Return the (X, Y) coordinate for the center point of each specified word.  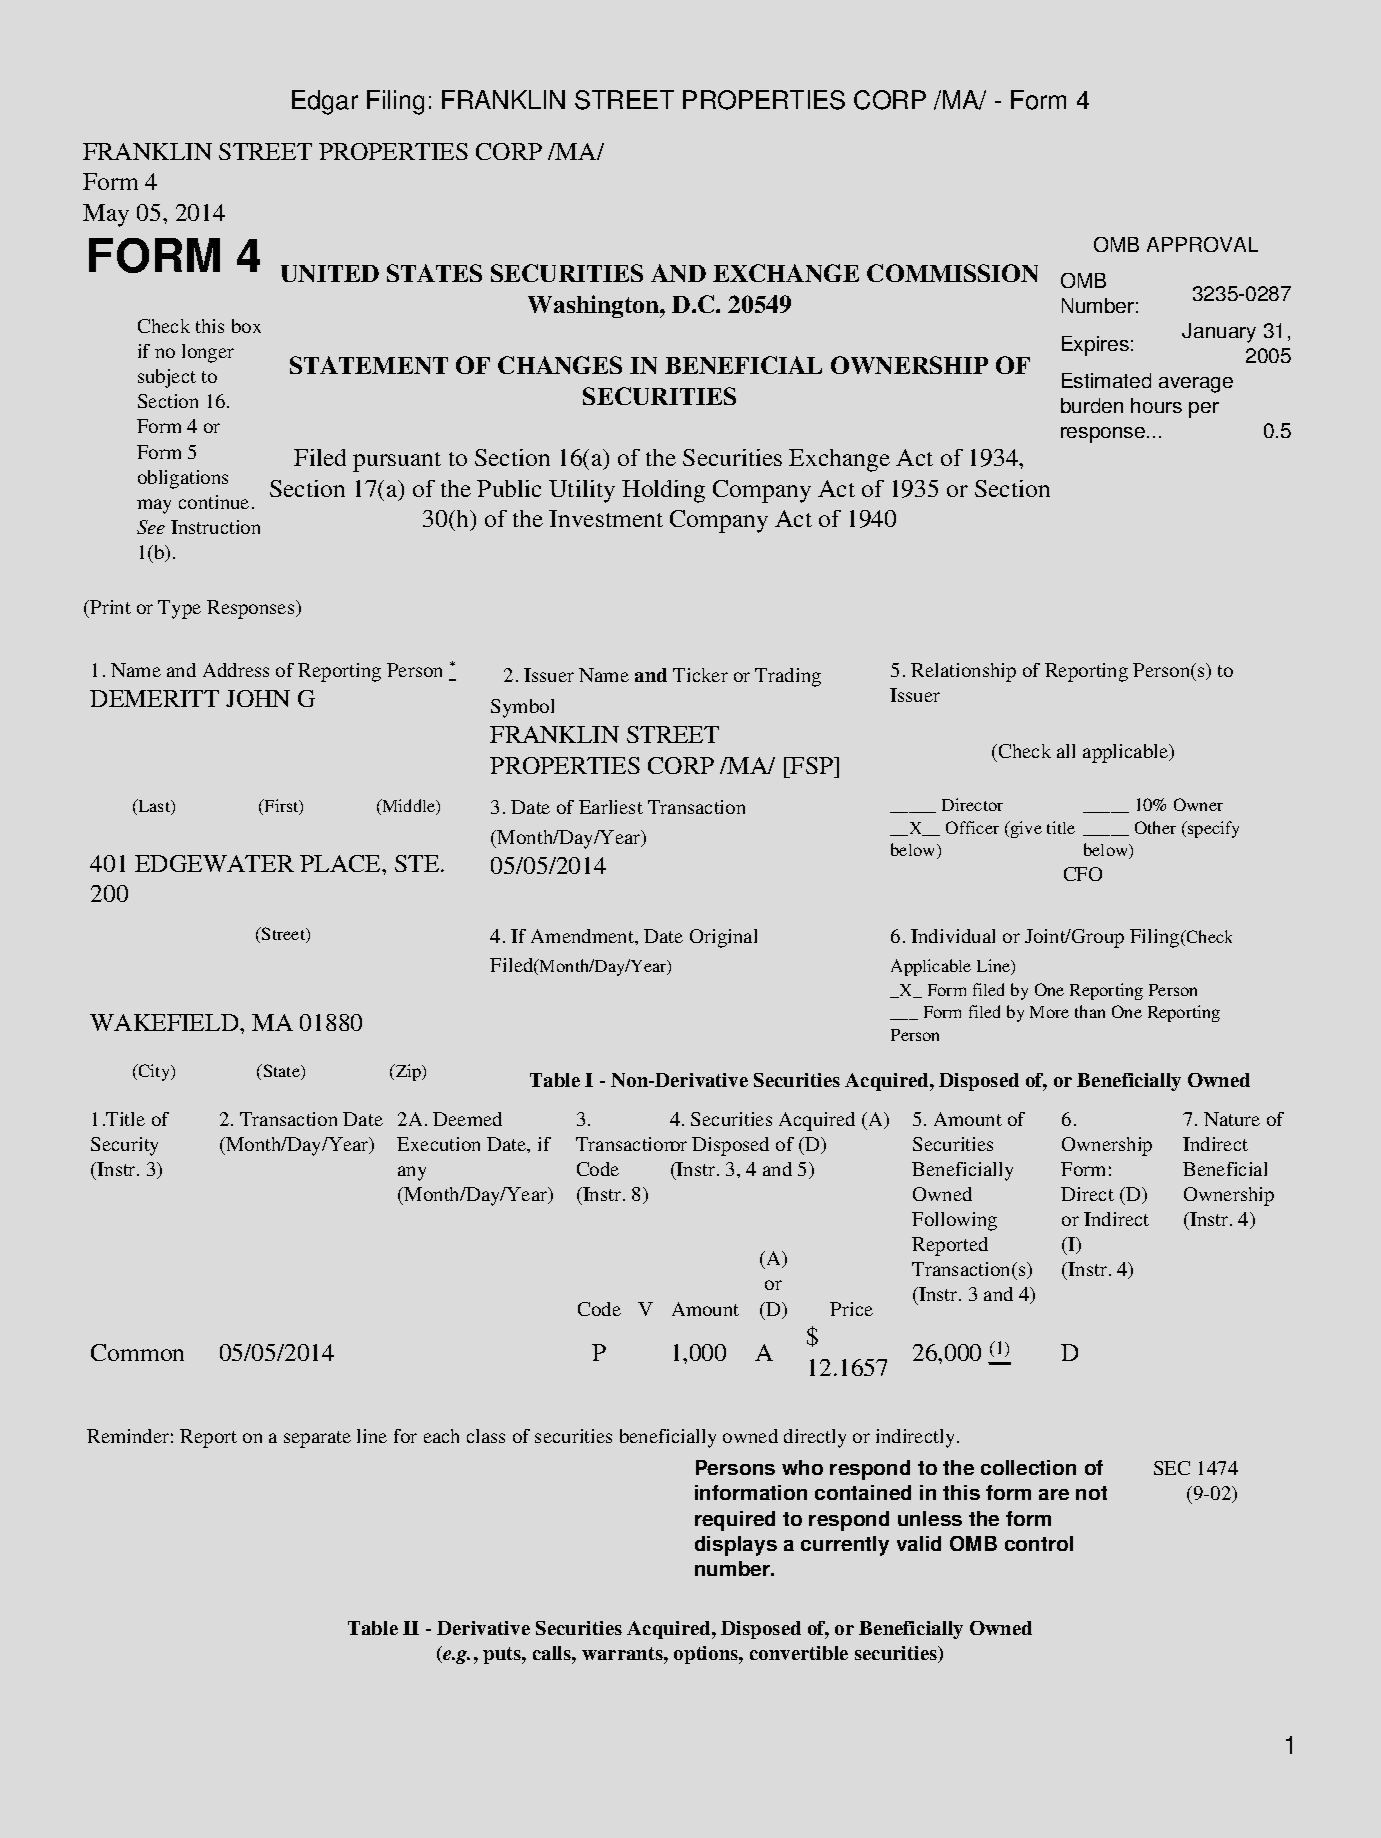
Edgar (325, 102)
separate (317, 1439)
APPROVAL (1202, 244)
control (1039, 1543)
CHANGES (560, 365)
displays (736, 1546)
